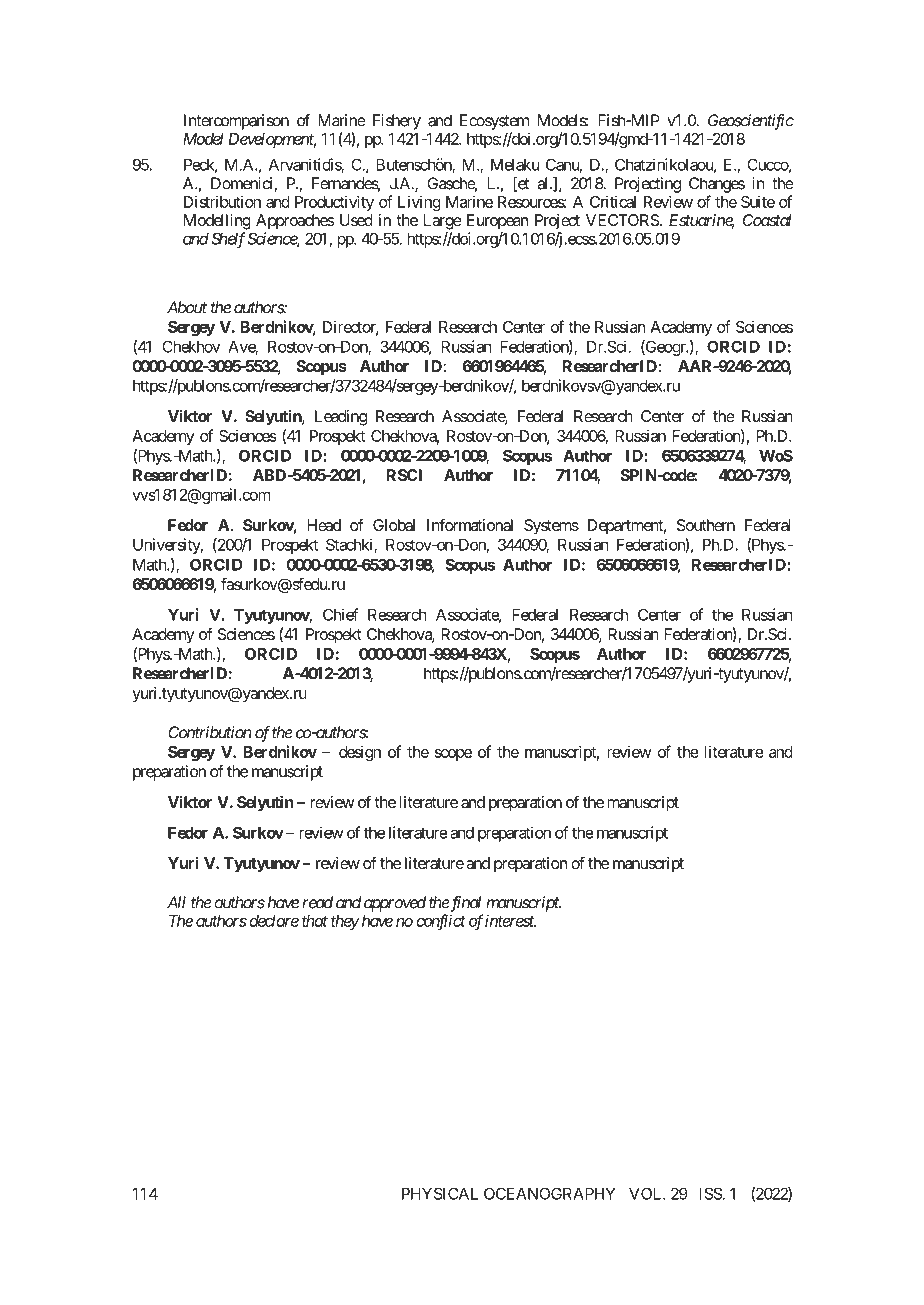 This screenshot has height=1305, width=924. I want to click on Informational, so click(470, 524).
